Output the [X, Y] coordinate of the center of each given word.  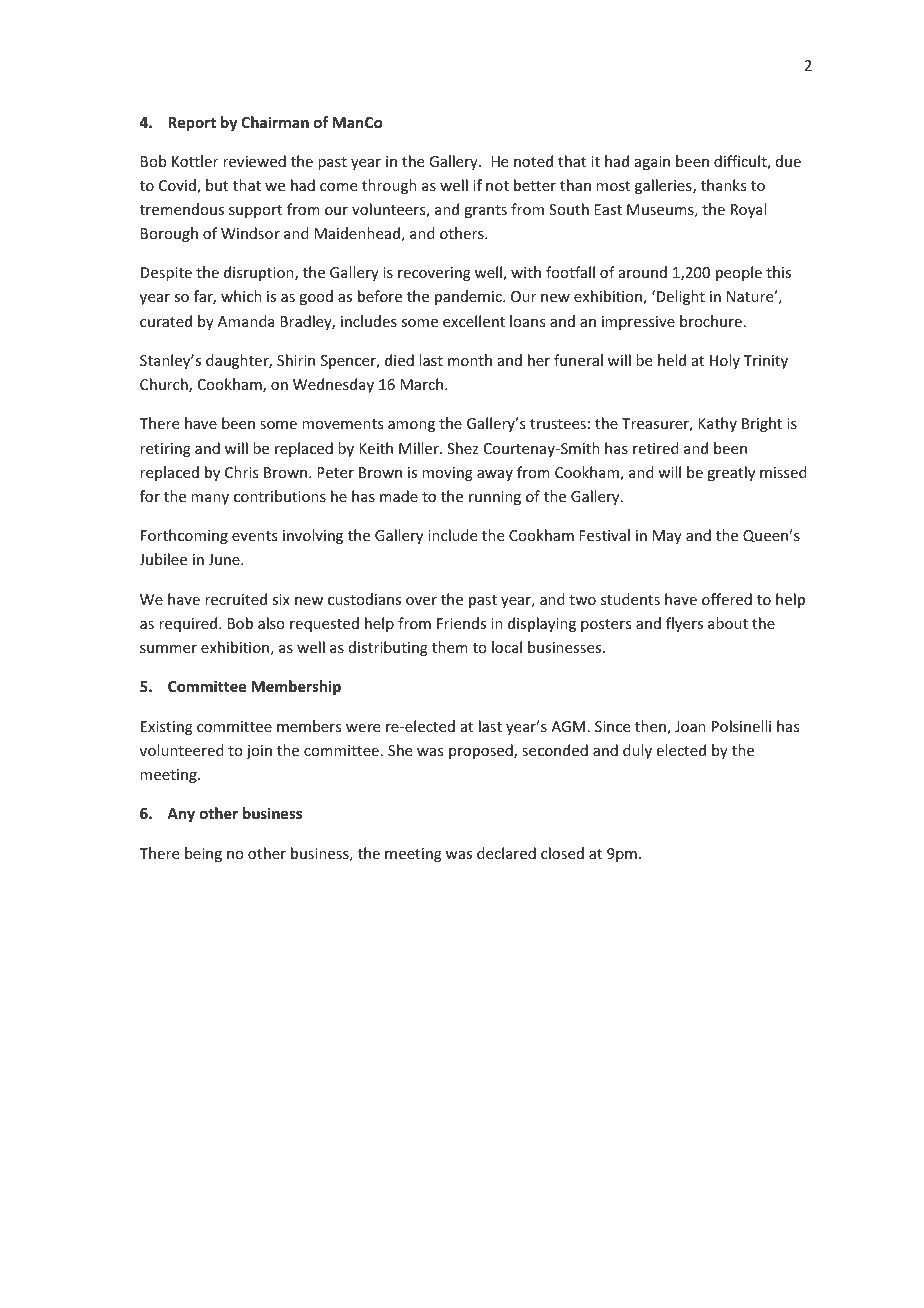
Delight [679, 297]
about [728, 623]
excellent [474, 321]
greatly [731, 473]
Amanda [246, 321]
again [652, 163]
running [495, 498]
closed [562, 853]
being [203, 854]
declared [506, 853]
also [271, 623]
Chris [241, 472]
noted [533, 161]
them [450, 647]
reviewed [254, 161]
